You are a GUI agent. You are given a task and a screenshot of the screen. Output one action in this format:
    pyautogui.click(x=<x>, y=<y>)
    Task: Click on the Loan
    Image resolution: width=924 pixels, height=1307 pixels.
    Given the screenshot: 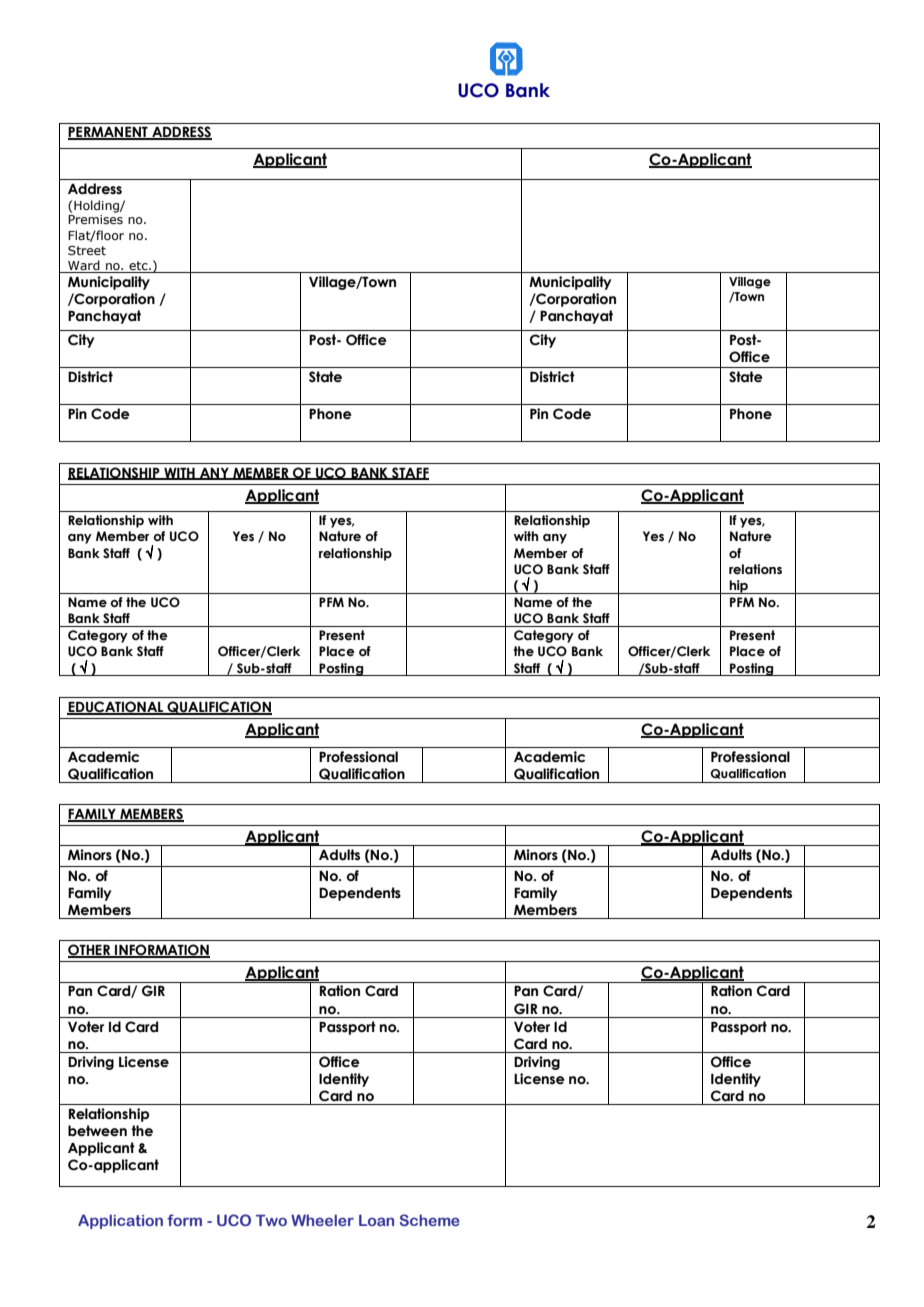 What is the action you would take?
    pyautogui.click(x=376, y=1220)
